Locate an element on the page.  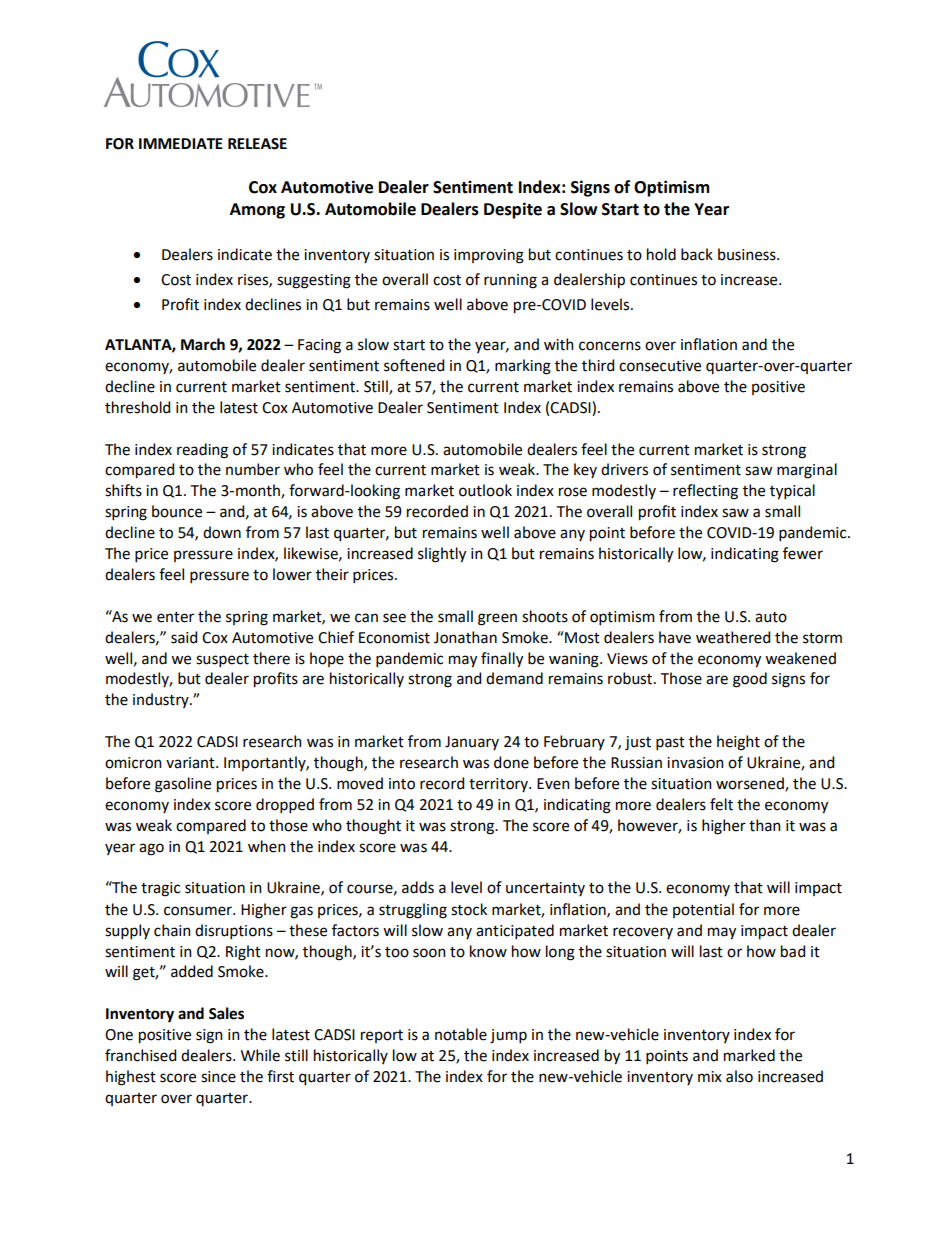
since is located at coordinates (218, 1077).
